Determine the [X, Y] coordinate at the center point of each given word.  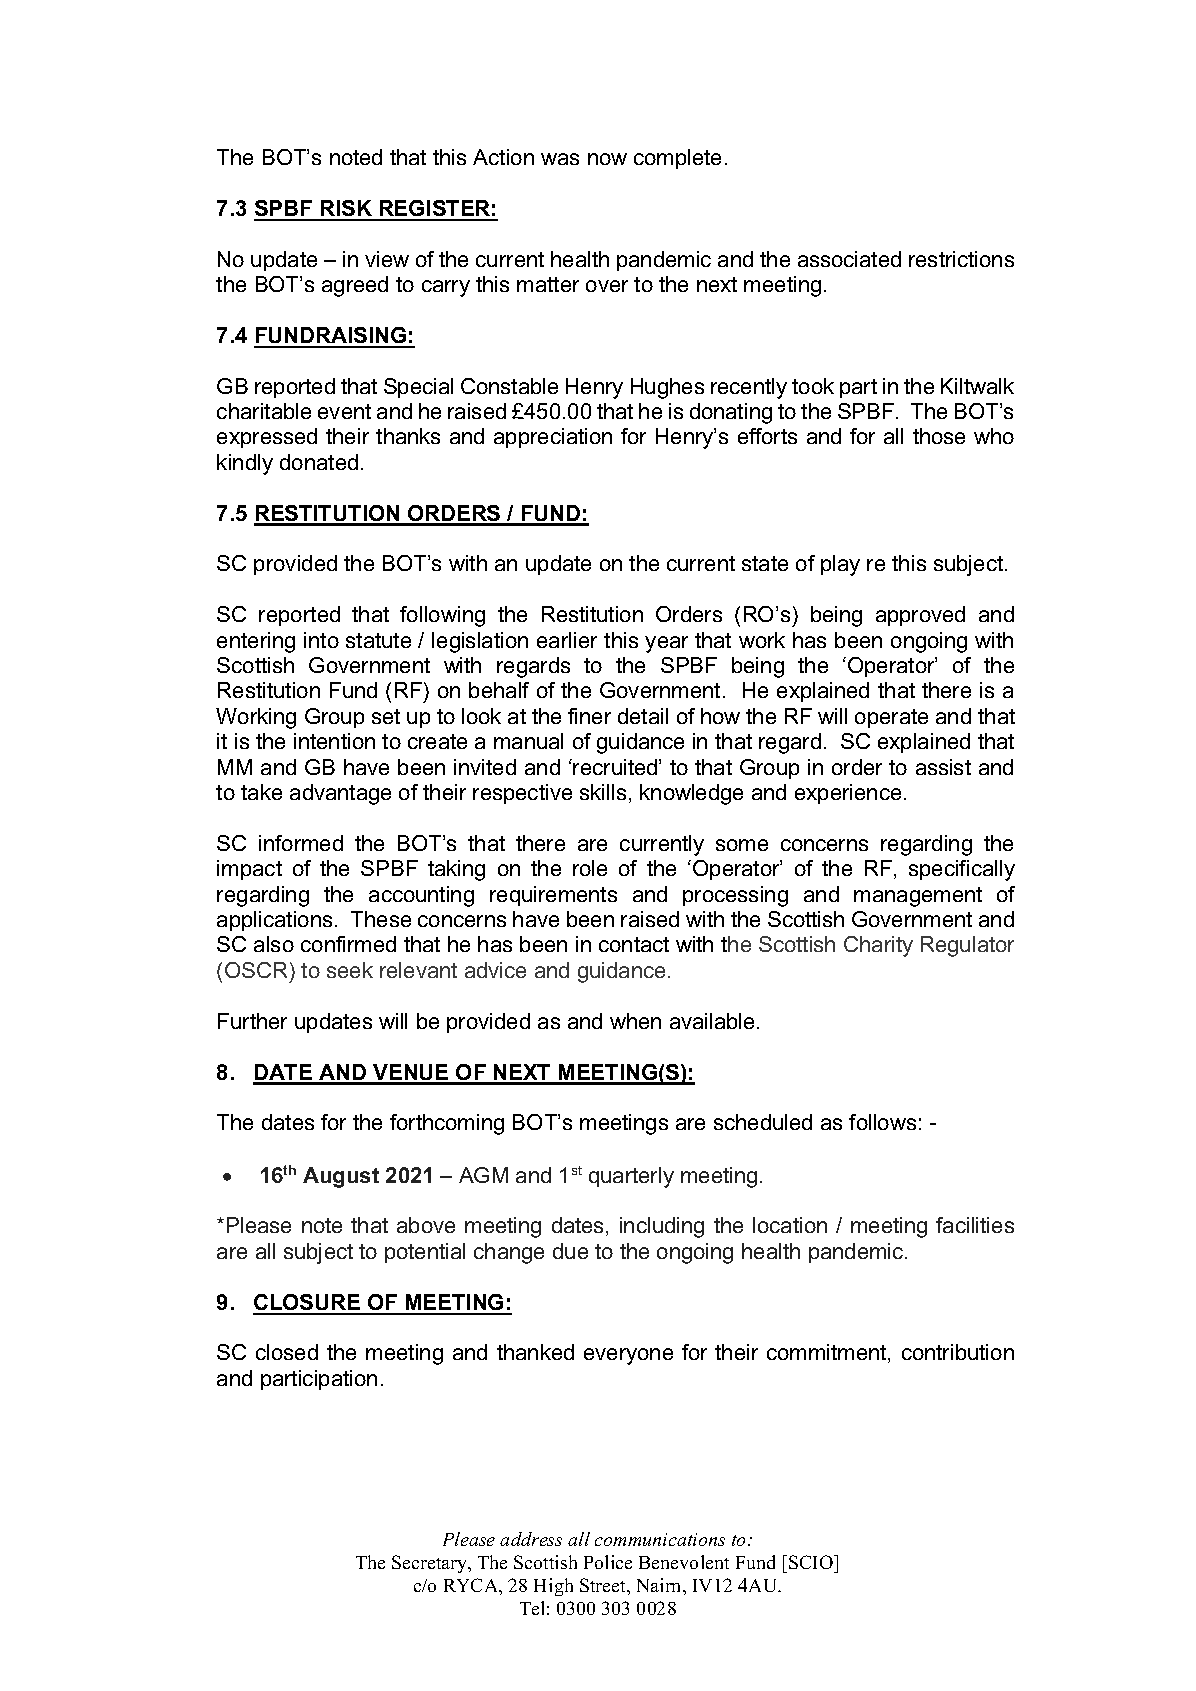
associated [849, 259]
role [590, 868]
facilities [975, 1225]
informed [301, 843]
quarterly [631, 1177]
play [840, 565]
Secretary [431, 1564]
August [341, 1177]
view [387, 259]
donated [319, 462]
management [918, 897]
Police [608, 1562]
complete [677, 159]
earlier [567, 640]
